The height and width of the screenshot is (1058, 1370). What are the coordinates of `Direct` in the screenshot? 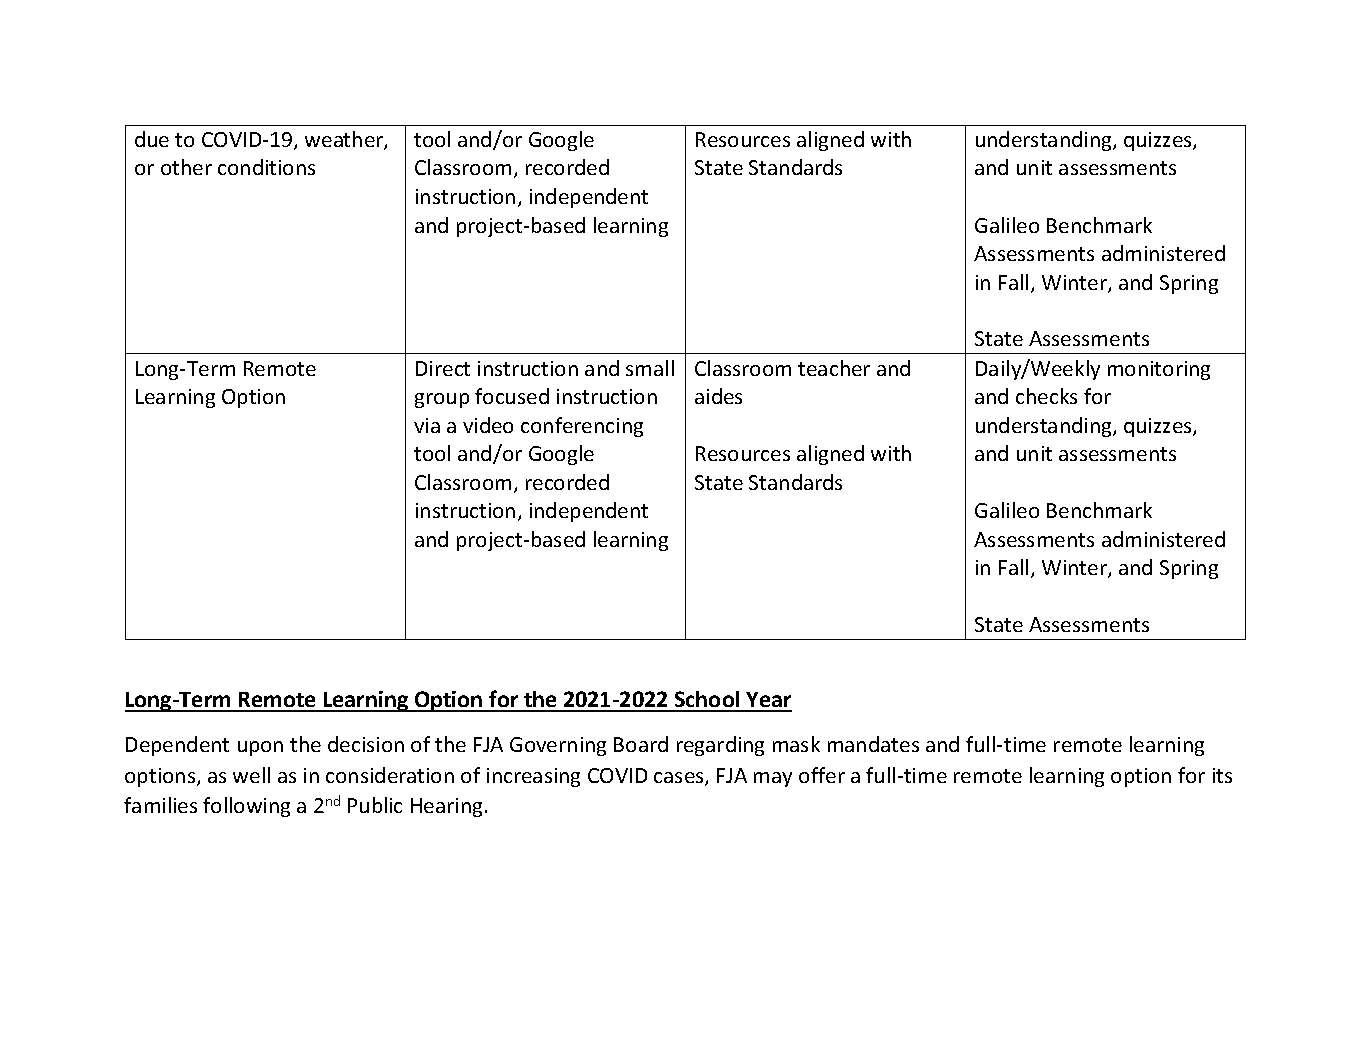 It's located at (443, 368).
